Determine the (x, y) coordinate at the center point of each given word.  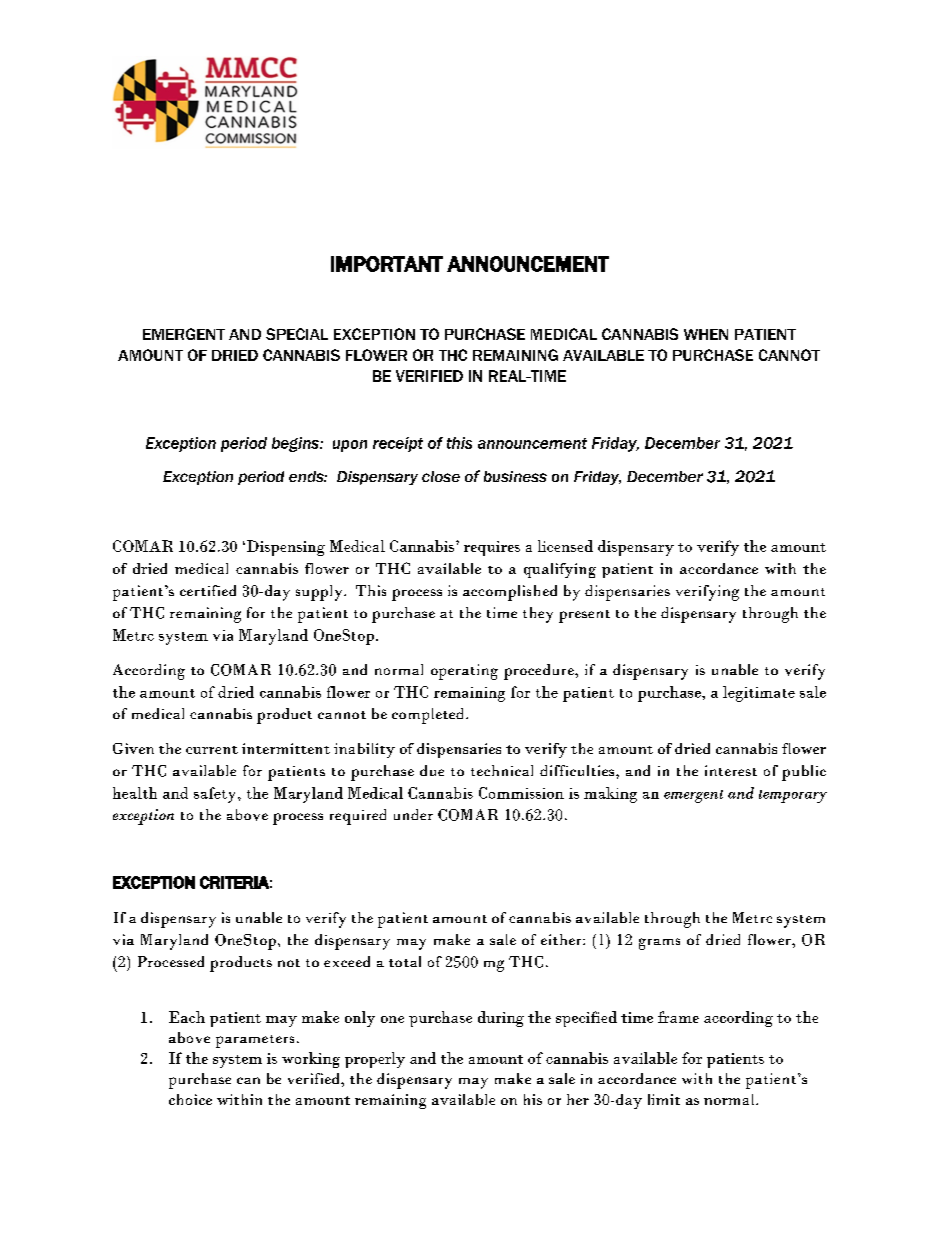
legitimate (759, 694)
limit (664, 1099)
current (212, 750)
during (501, 1019)
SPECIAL (297, 334)
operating (464, 672)
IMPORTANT (387, 264)
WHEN (706, 334)
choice (190, 1099)
